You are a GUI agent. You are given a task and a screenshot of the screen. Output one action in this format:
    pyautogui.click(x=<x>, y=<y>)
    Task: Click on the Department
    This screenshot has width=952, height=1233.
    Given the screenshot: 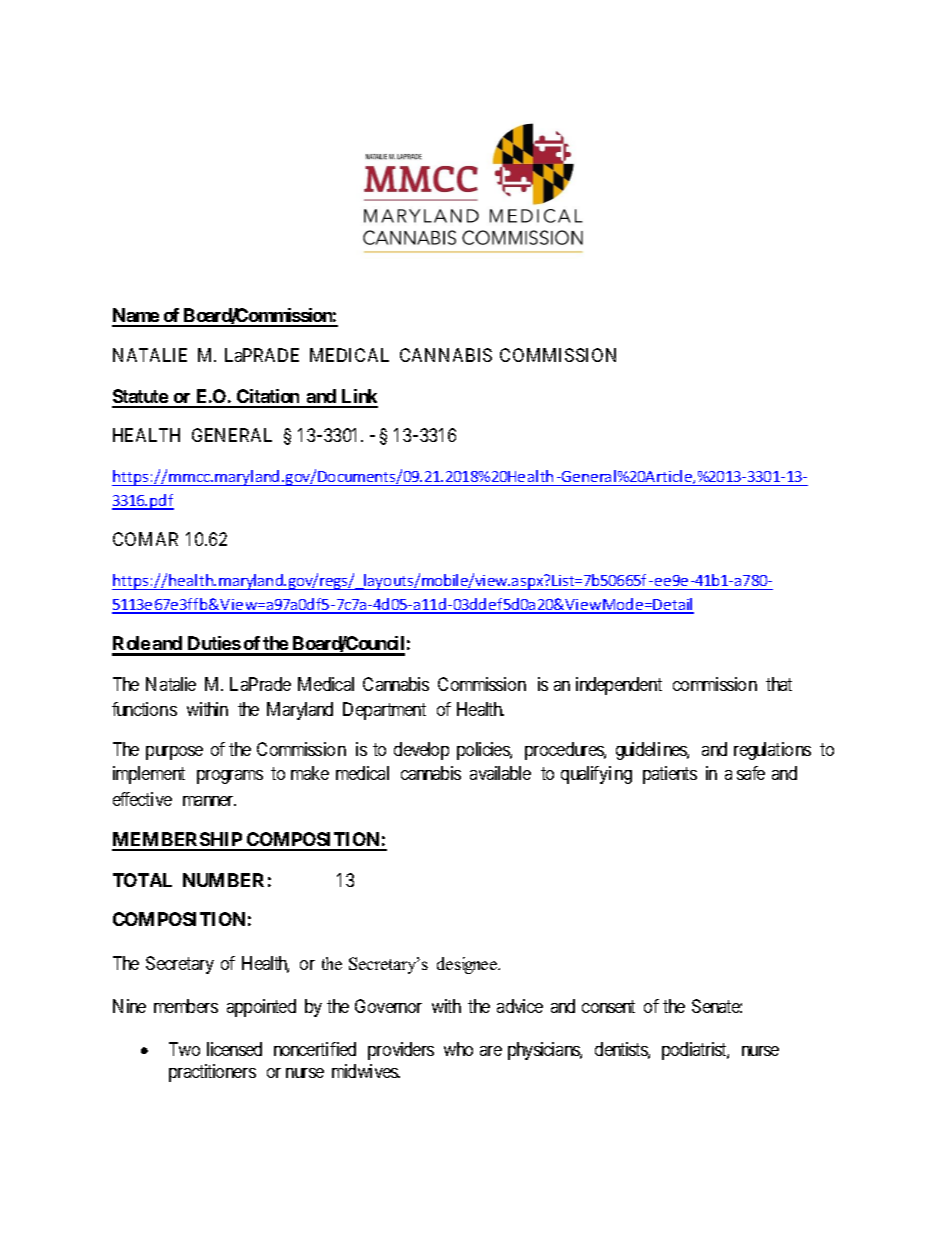 What is the action you would take?
    pyautogui.click(x=384, y=711)
